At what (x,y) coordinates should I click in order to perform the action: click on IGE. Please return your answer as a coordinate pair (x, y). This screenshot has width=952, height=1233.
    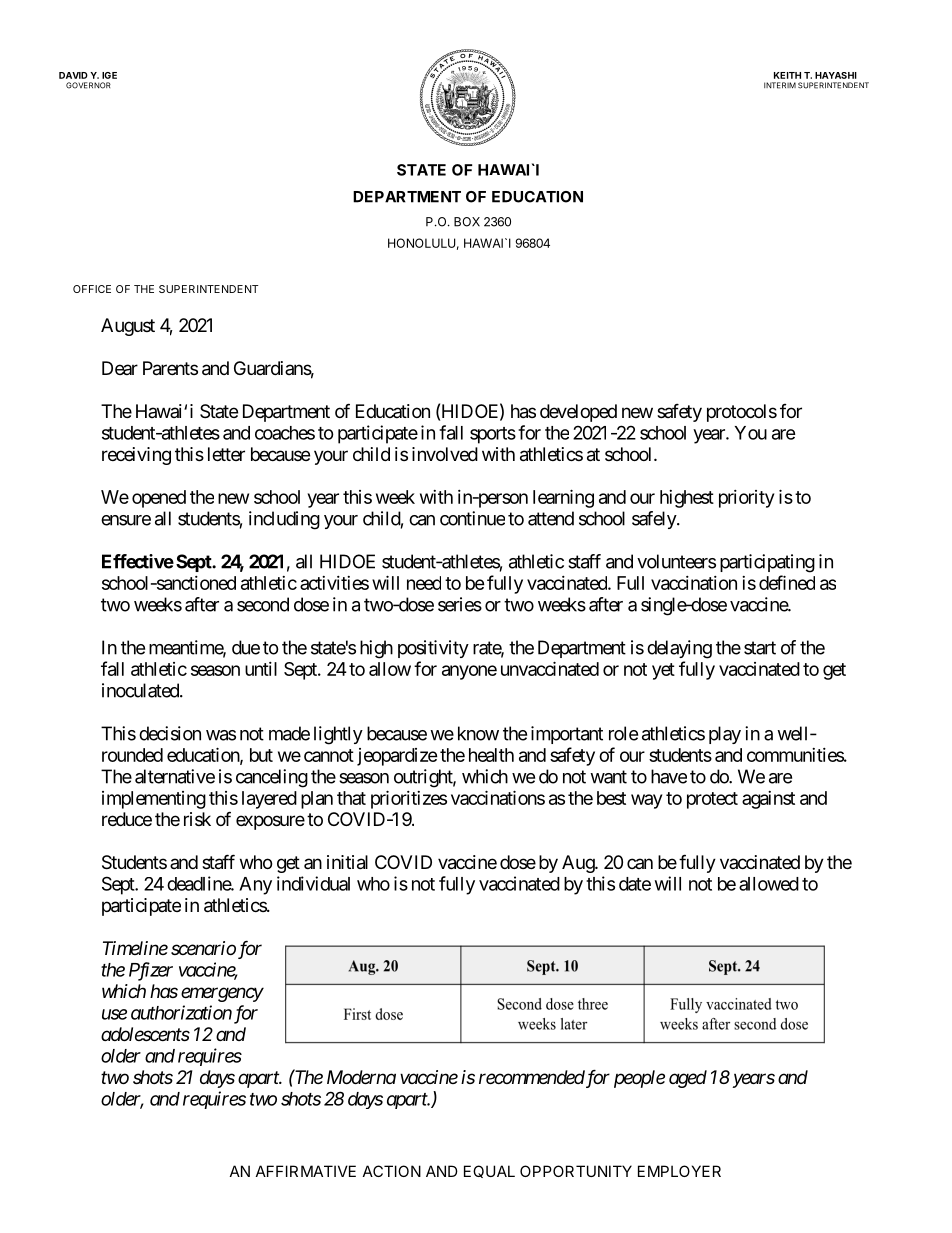
    Looking at the image, I should click on (109, 75).
